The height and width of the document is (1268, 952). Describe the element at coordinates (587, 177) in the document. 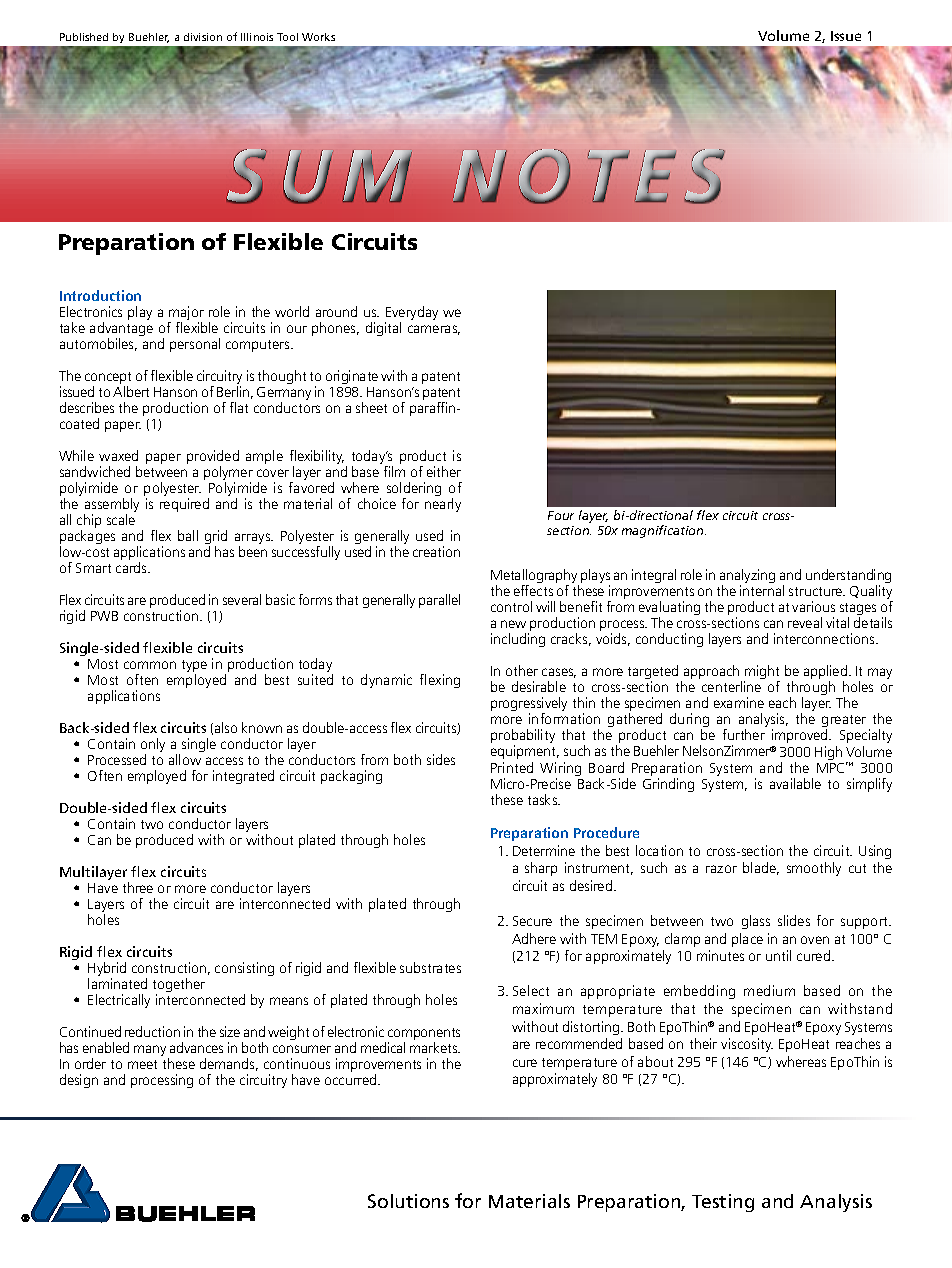

I see `NOTES` at that location.
